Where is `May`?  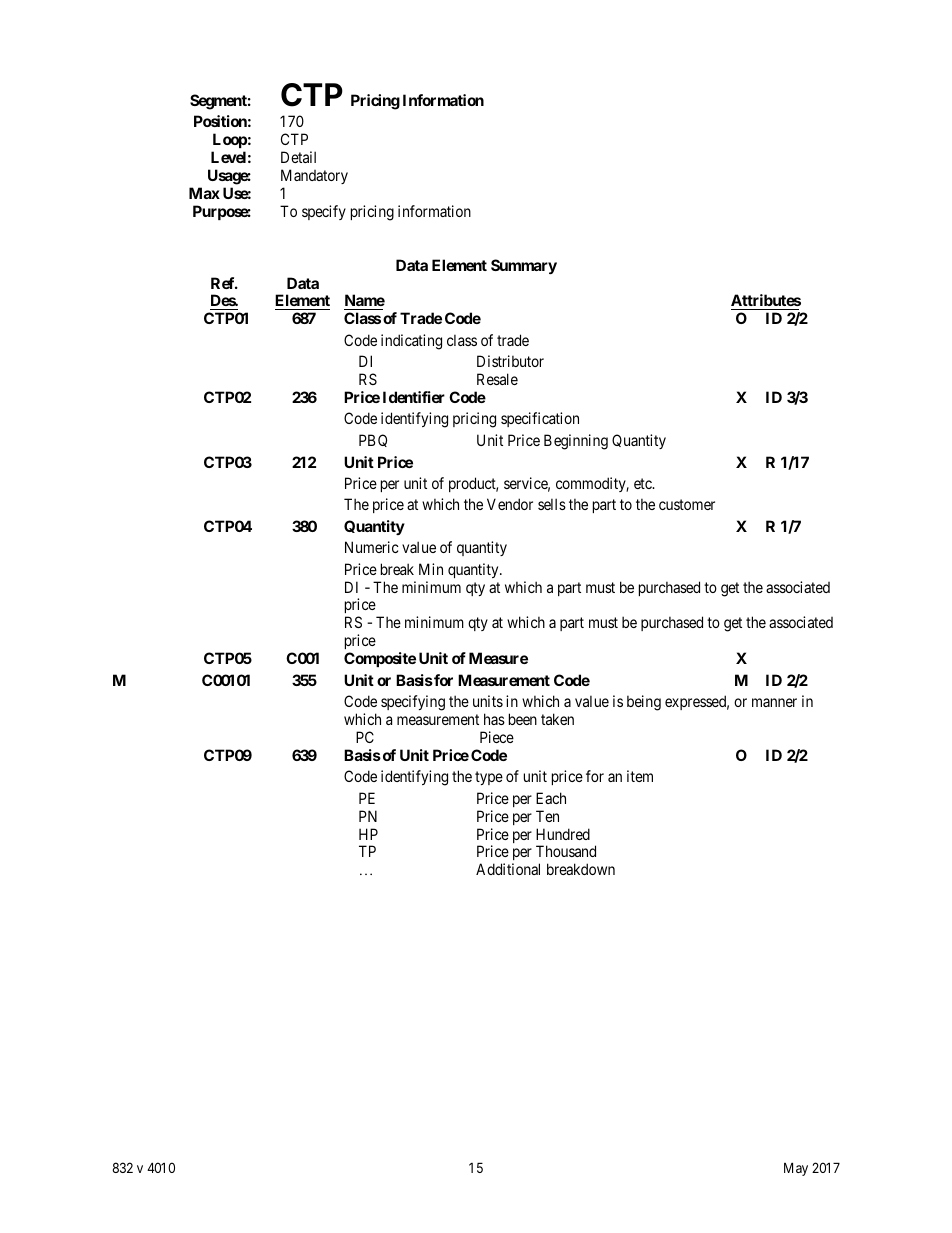
May is located at coordinates (796, 1169).
